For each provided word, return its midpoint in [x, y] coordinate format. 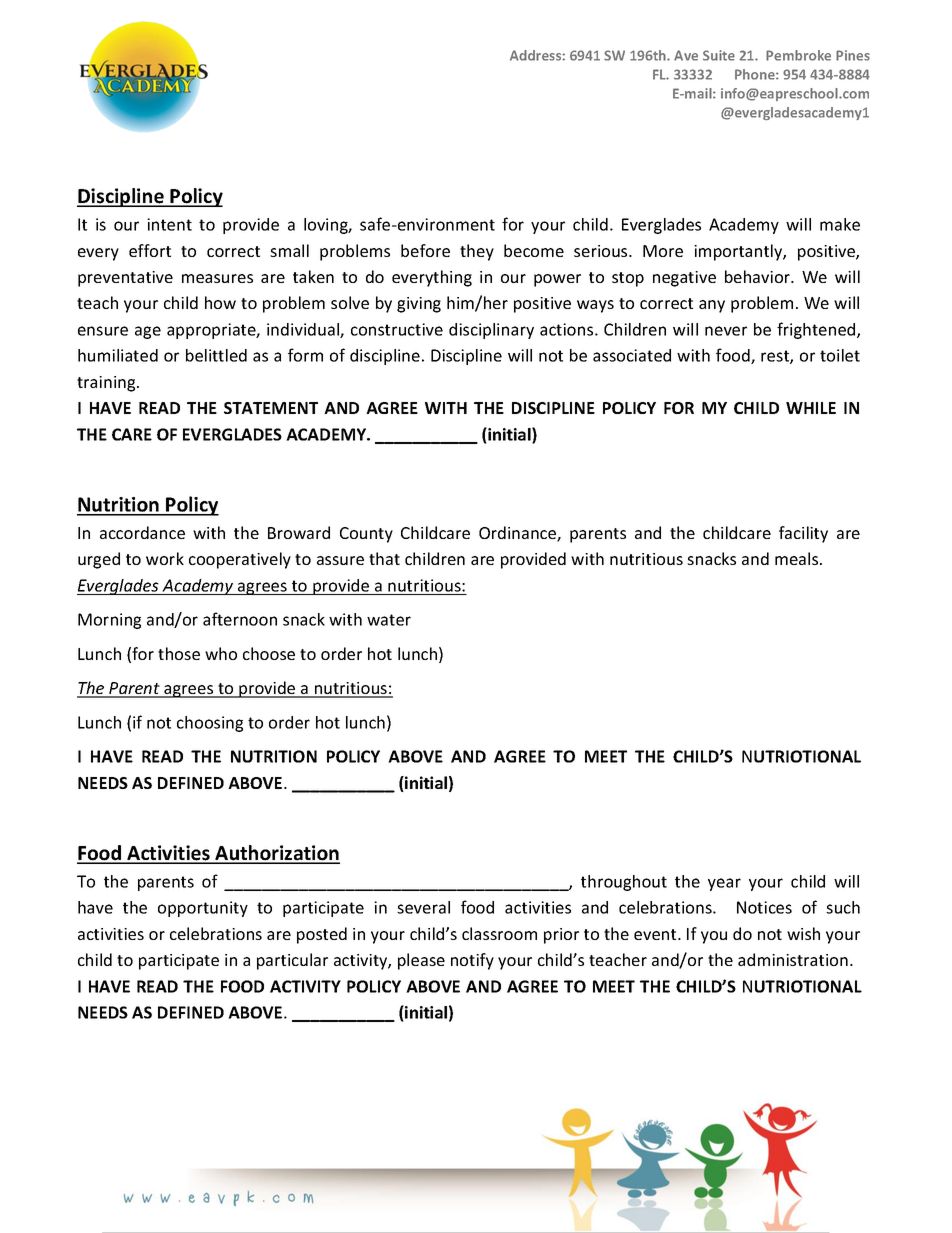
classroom [499, 933]
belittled [216, 355]
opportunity [203, 909]
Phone [756, 74]
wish [803, 933]
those [179, 653]
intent [169, 224]
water [389, 620]
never [726, 331]
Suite [719, 55]
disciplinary [491, 331]
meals [798, 558]
